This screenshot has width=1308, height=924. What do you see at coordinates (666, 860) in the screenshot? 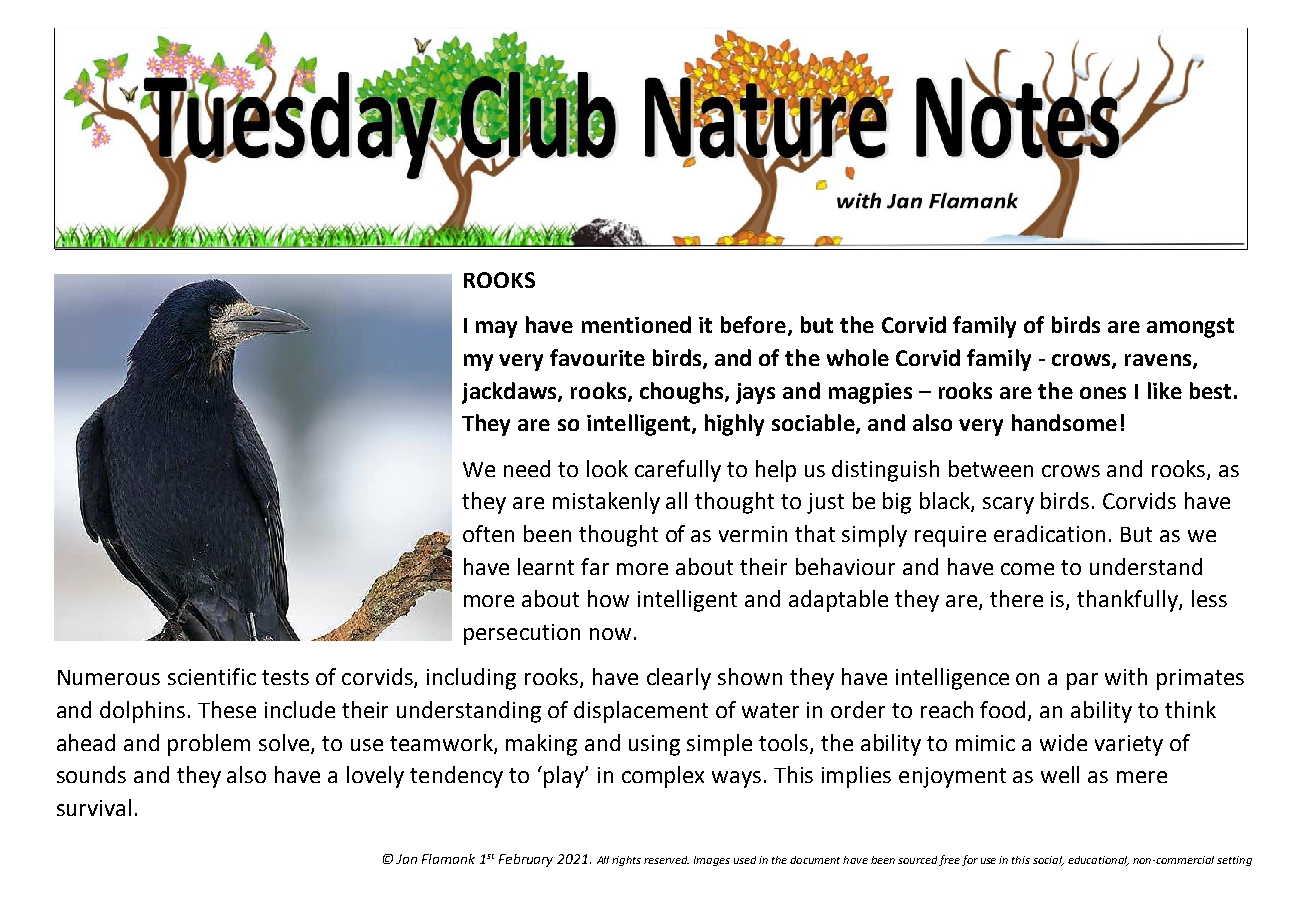
I see `reserved` at bounding box center [666, 860].
